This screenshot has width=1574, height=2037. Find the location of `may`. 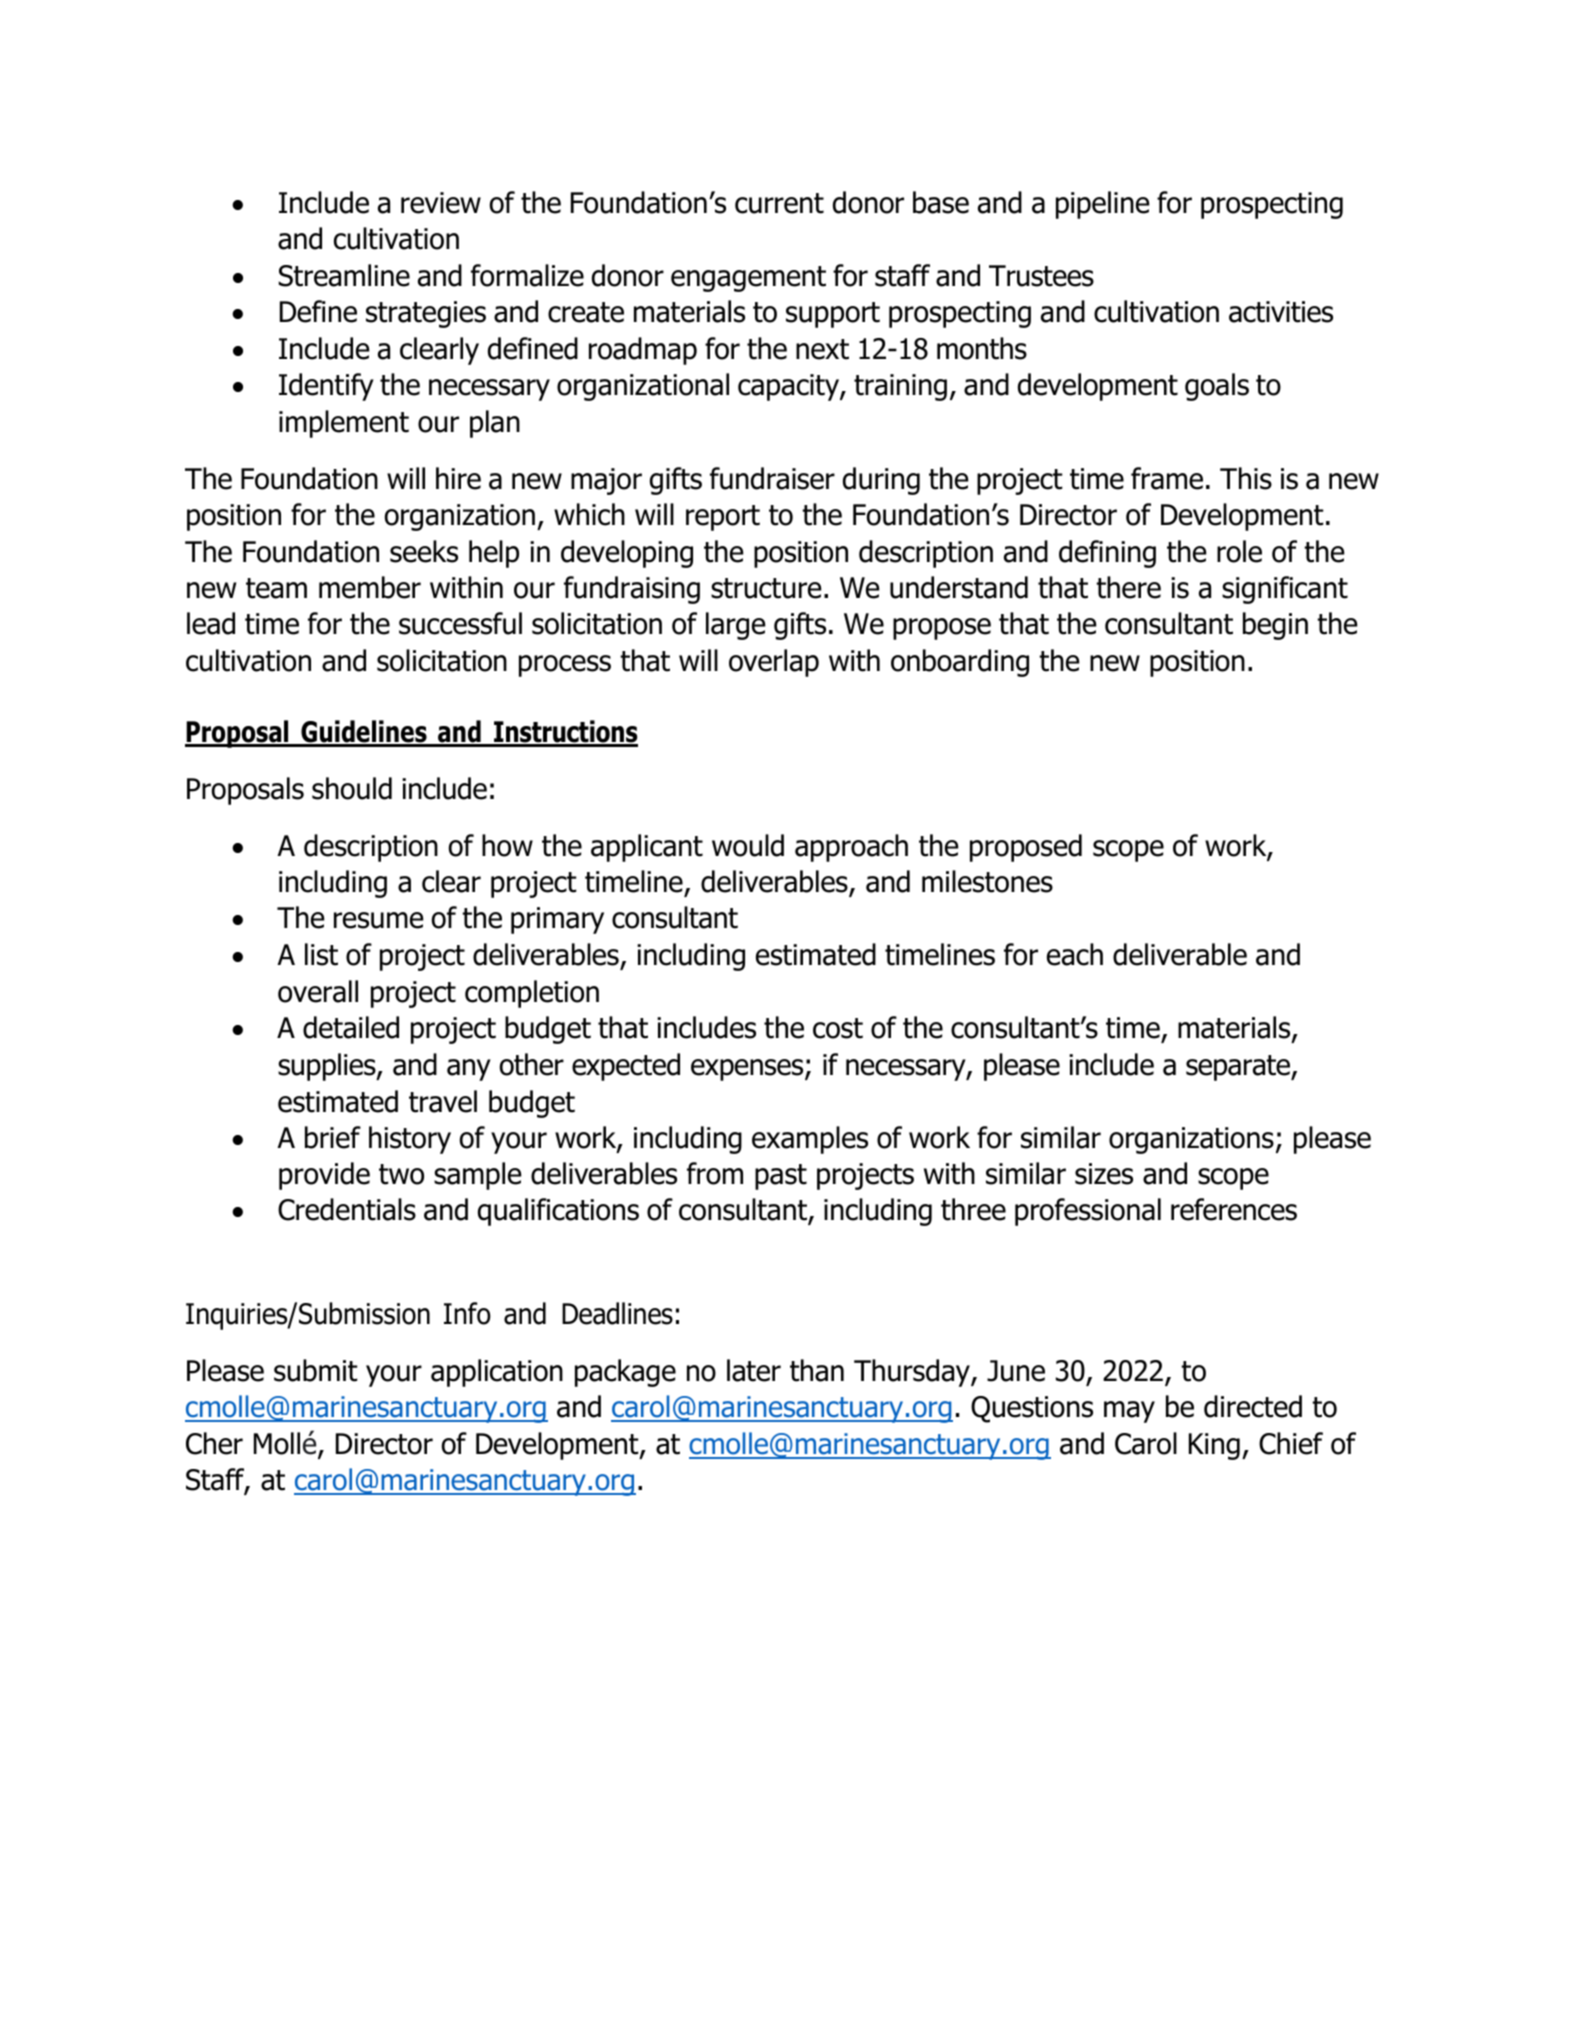

may is located at coordinates (1129, 1412).
